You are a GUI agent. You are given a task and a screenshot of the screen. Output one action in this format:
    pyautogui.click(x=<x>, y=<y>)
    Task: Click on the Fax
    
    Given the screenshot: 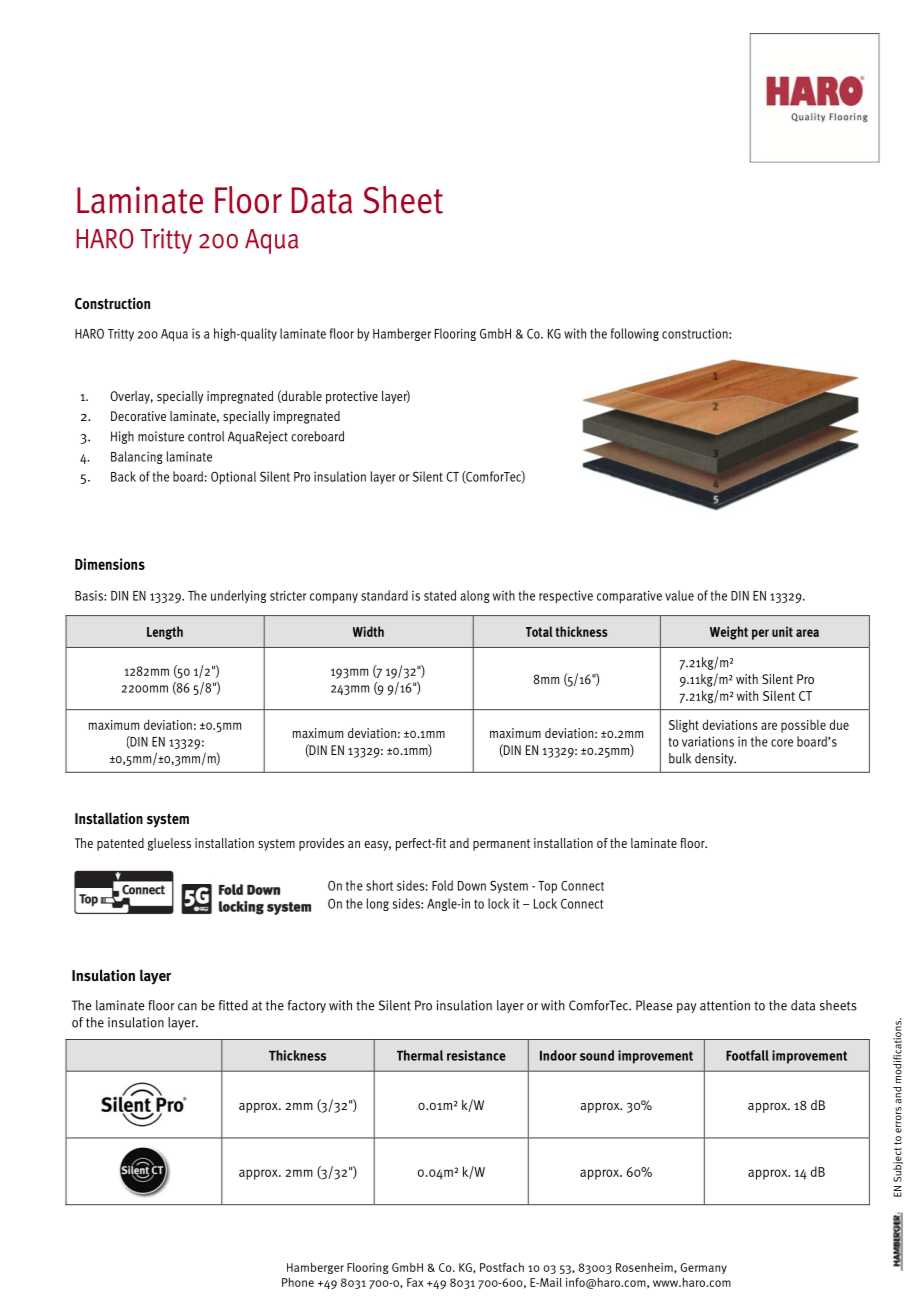 What is the action you would take?
    pyautogui.click(x=415, y=1282)
